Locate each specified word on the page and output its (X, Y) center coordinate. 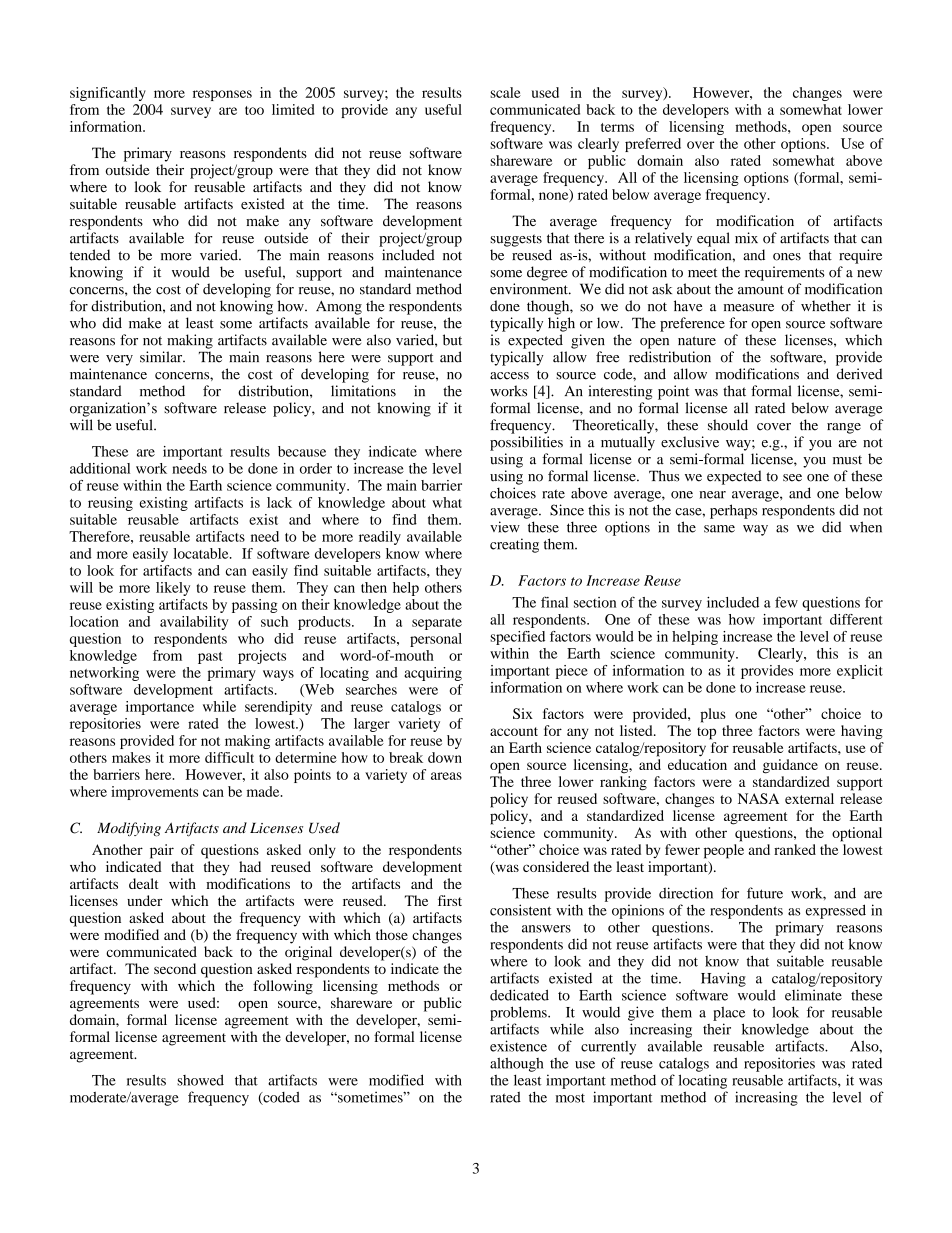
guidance (790, 766)
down (445, 757)
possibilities (526, 443)
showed (200, 1080)
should (728, 425)
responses (222, 95)
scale (505, 92)
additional (100, 468)
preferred (653, 145)
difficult (229, 757)
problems (519, 1013)
